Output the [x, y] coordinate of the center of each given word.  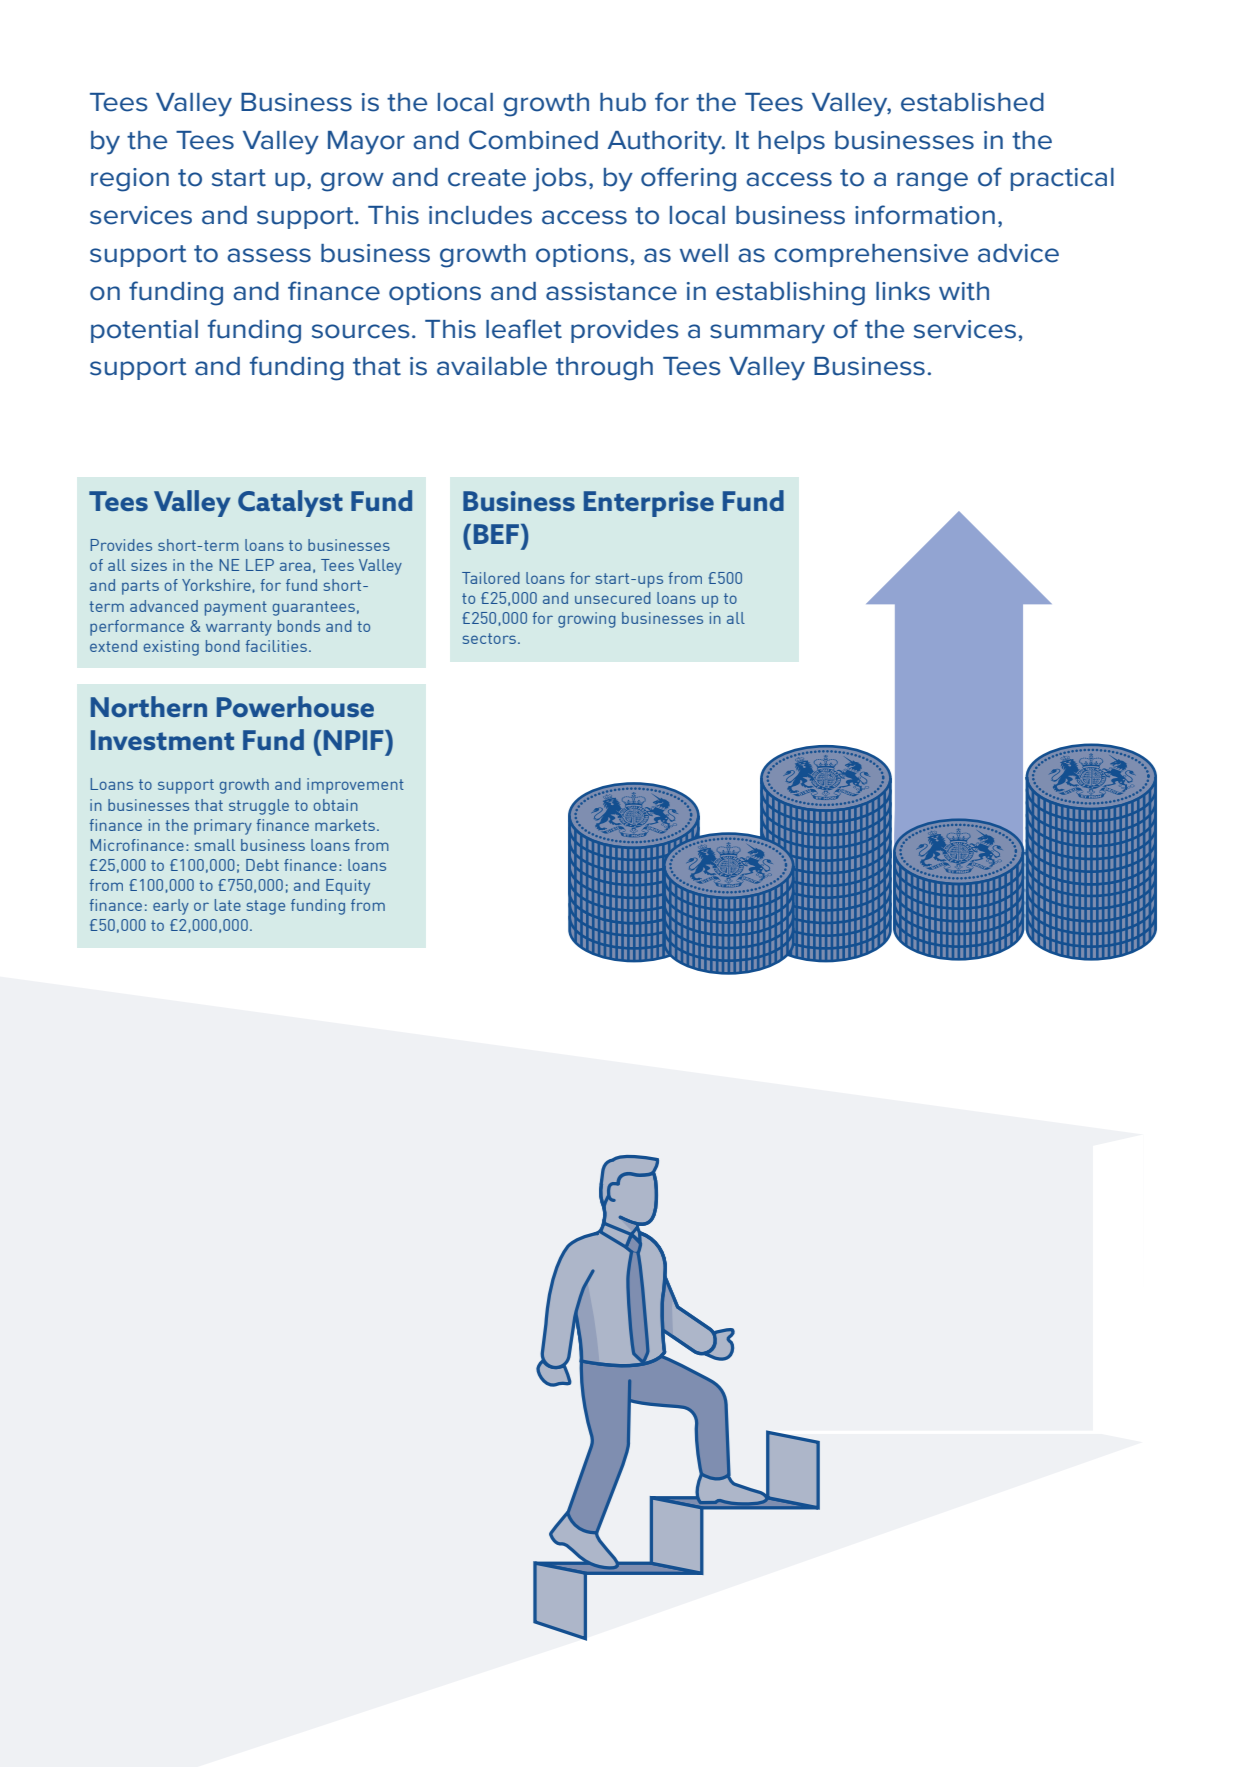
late [228, 905]
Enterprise [649, 504]
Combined [533, 140]
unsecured [613, 598]
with [964, 291]
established [972, 102]
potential [144, 331]
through [604, 369]
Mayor [366, 143]
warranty [239, 628]
